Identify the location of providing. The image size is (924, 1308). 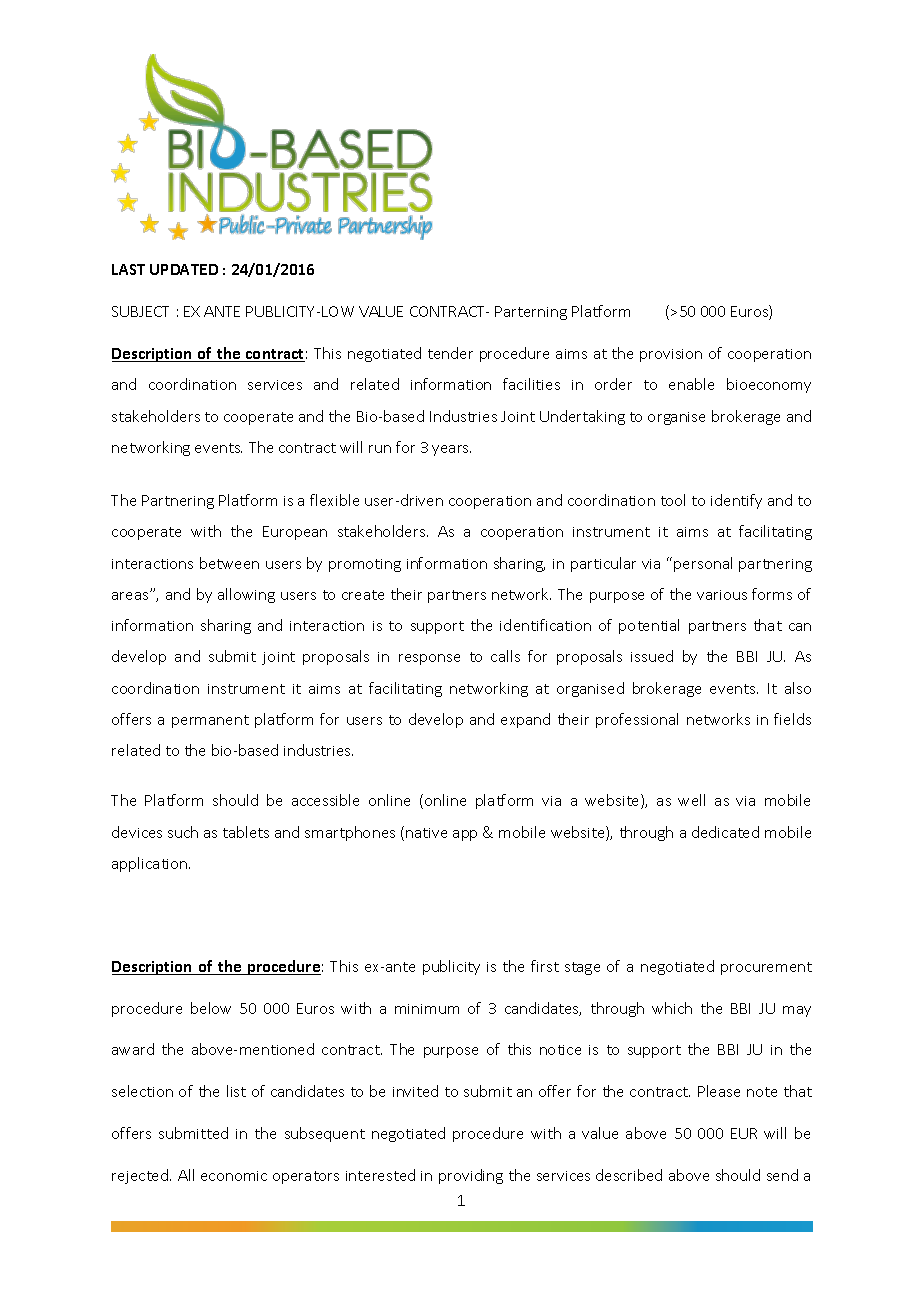
(471, 1176).
